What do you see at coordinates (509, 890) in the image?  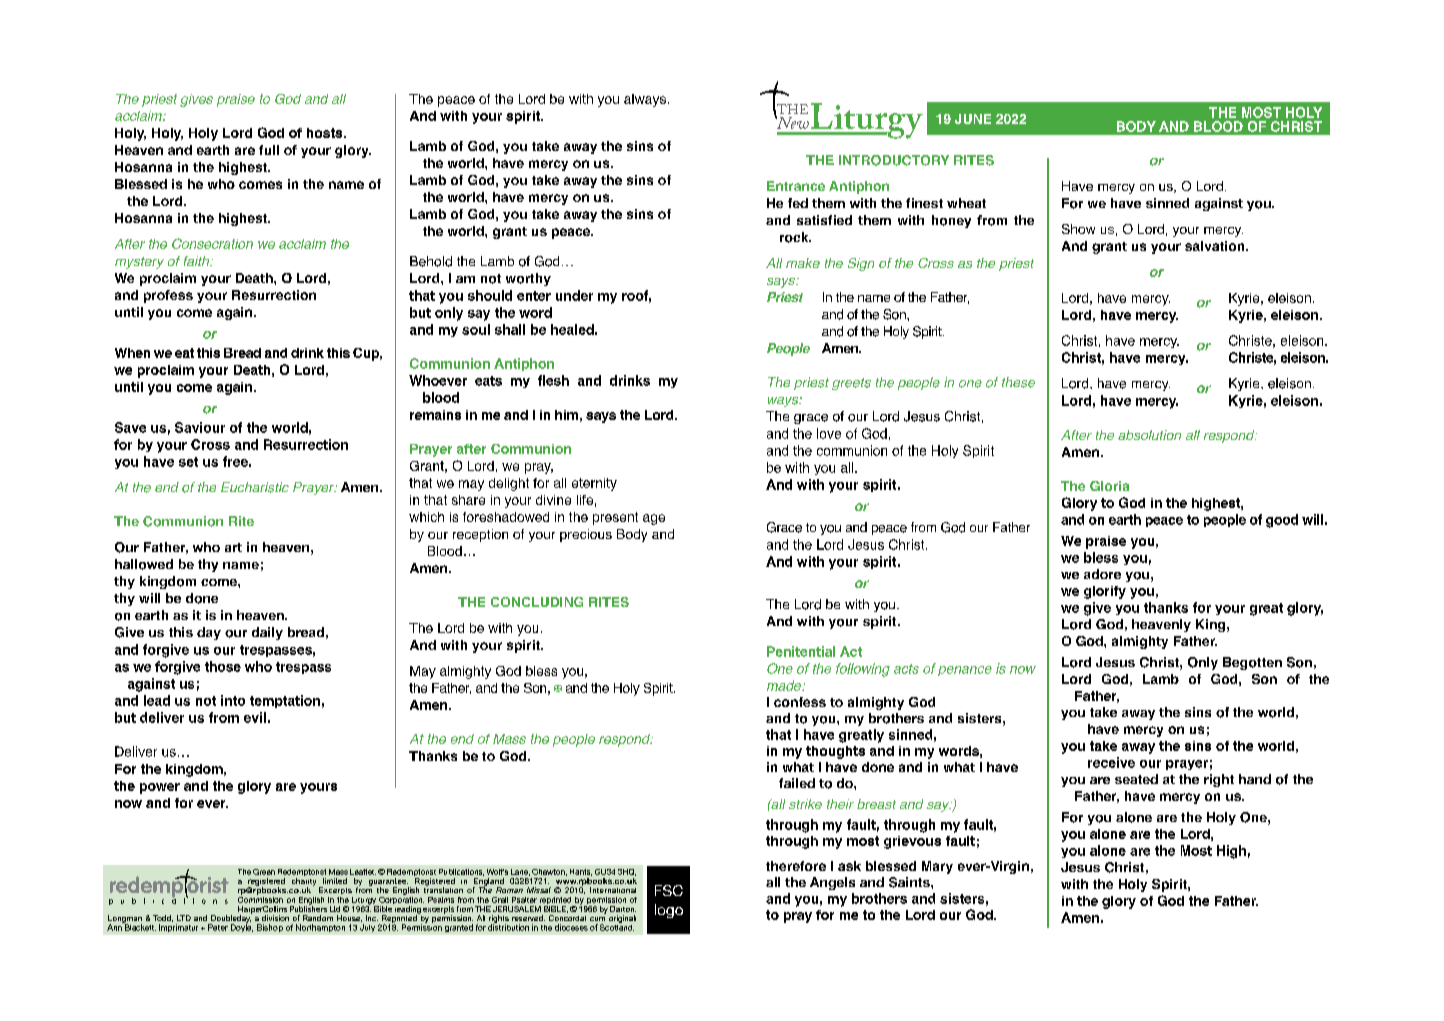 I see `Roman` at bounding box center [509, 890].
